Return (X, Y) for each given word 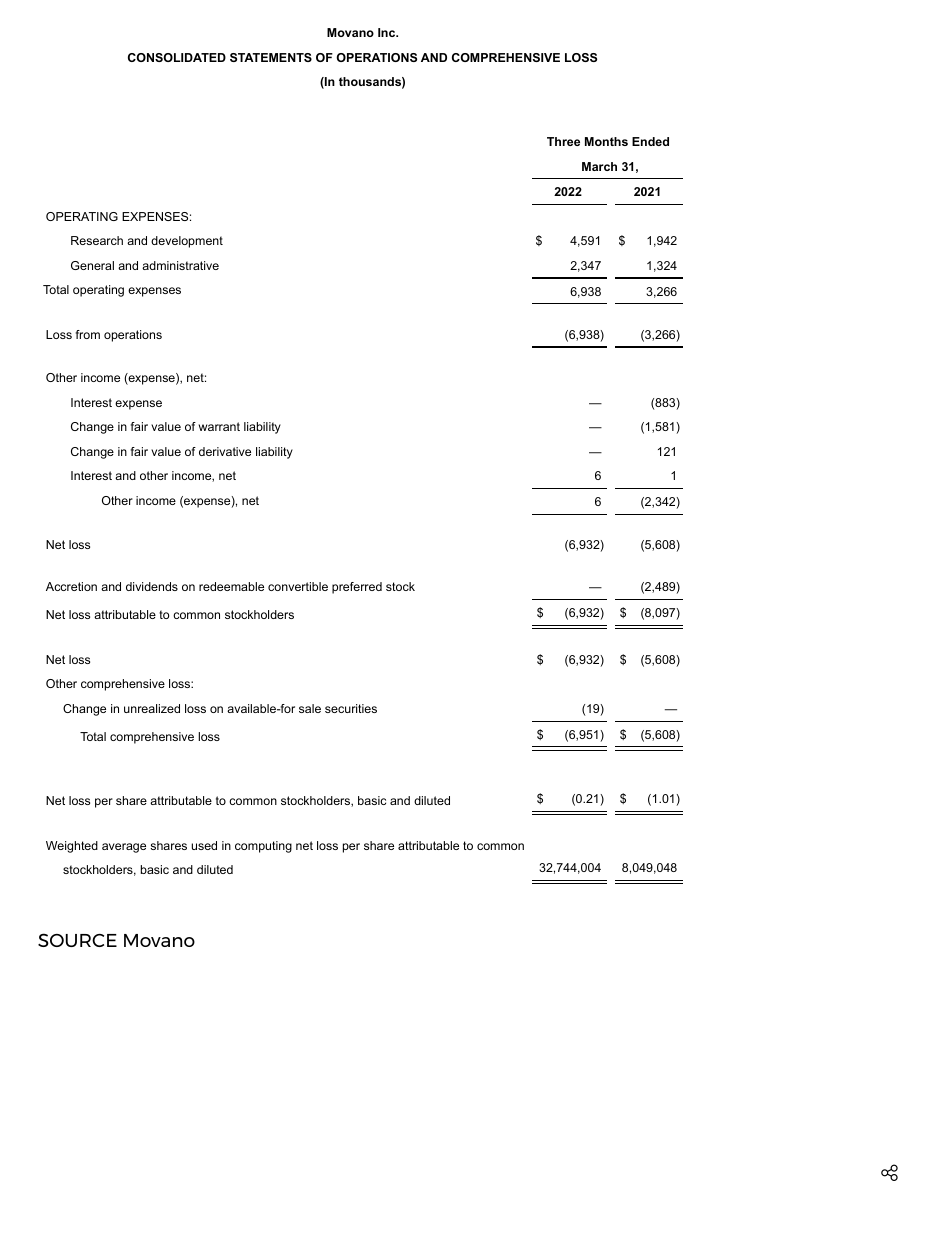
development (187, 242)
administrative (180, 265)
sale (310, 708)
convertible (298, 586)
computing (263, 847)
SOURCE (77, 940)
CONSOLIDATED (177, 57)
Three (563, 141)
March (599, 166)
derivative (225, 451)
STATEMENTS (271, 57)
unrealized (152, 708)
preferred (357, 588)
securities (351, 708)
